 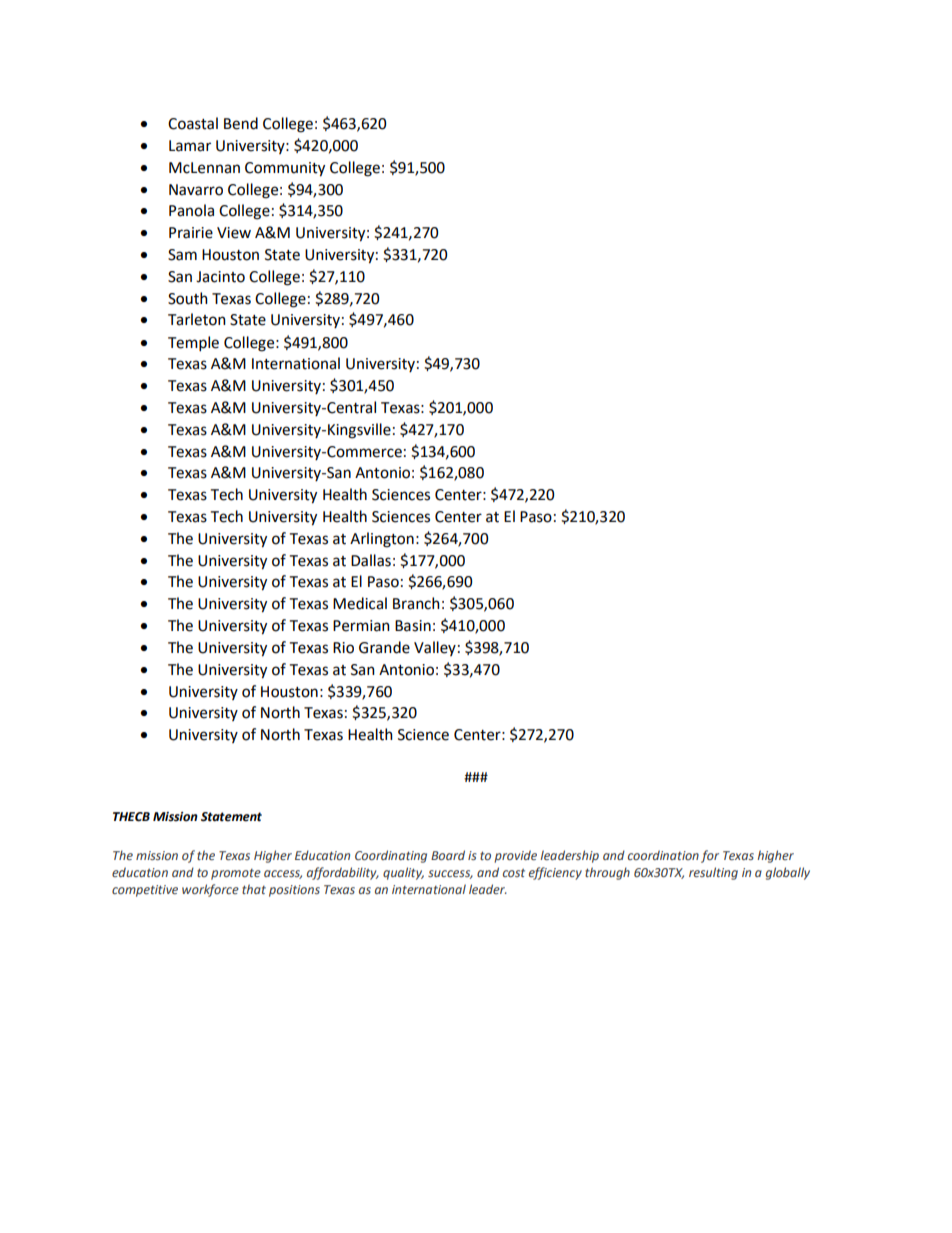 I want to click on Branch, so click(x=416, y=603).
